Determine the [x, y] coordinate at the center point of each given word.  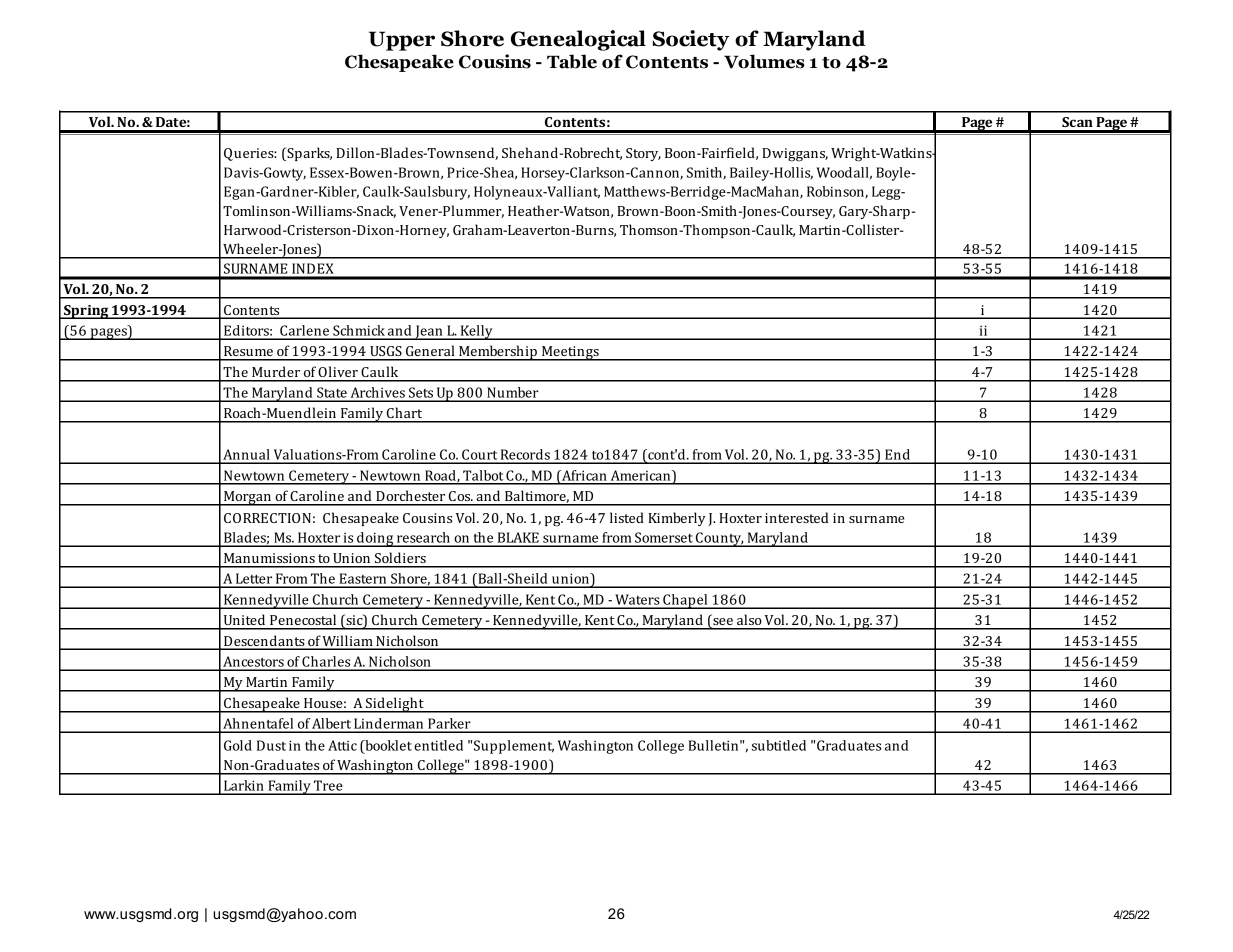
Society [691, 40]
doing [375, 539]
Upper [402, 41]
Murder [276, 371]
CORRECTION [267, 518]
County [719, 539]
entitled [438, 745]
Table [572, 61]
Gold [238, 745]
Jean [429, 332]
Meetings [570, 353]
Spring [86, 312]
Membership [498, 353]
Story [643, 154]
